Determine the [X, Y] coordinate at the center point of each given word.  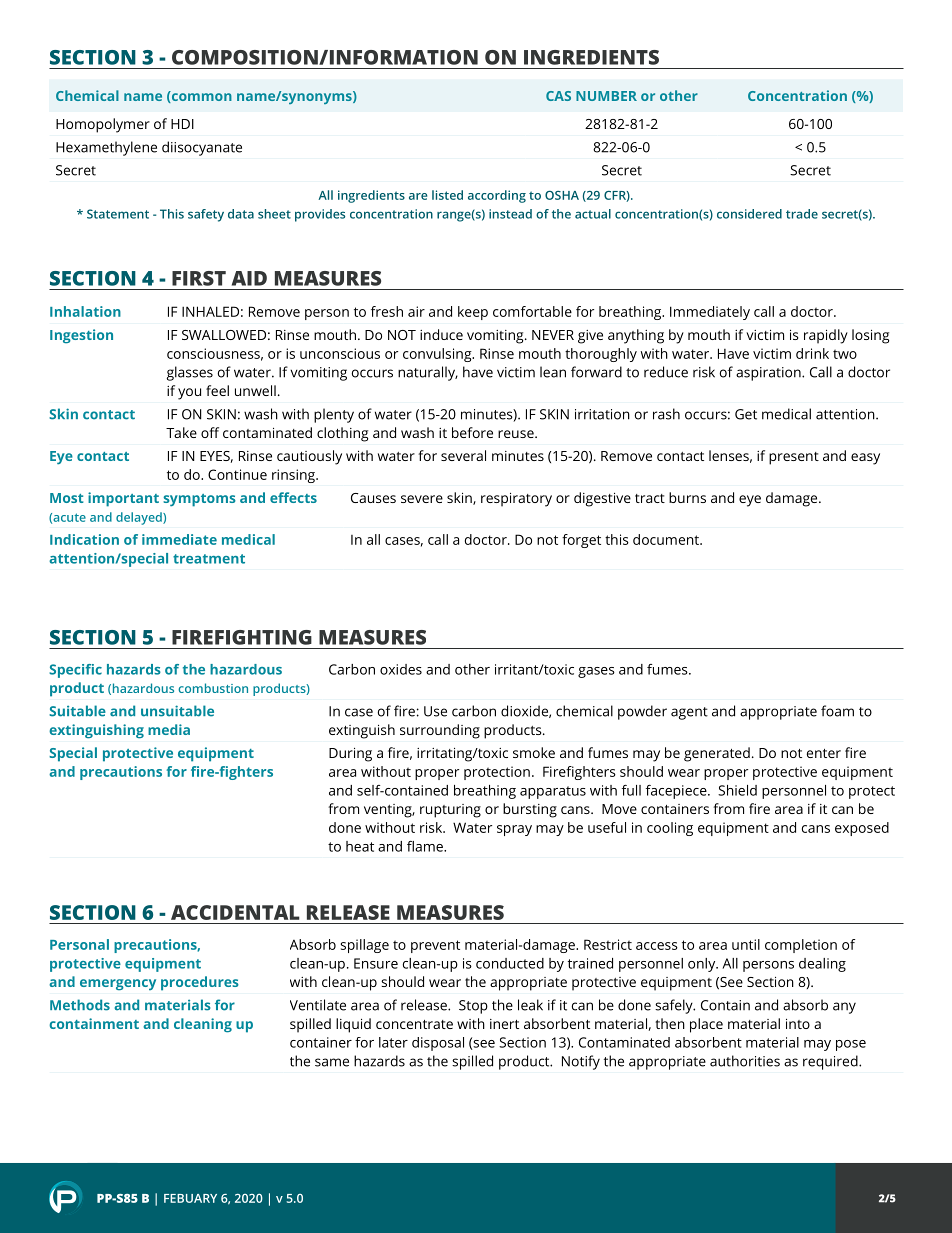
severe [422, 499]
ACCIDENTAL [235, 912]
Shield [737, 790]
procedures [200, 983]
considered [749, 214]
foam [837, 711]
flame [426, 846]
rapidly [826, 336]
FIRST [199, 278]
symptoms [199, 500]
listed [447, 195]
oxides [401, 669]
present [794, 458]
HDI [182, 124]
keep [473, 313]
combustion [213, 688]
